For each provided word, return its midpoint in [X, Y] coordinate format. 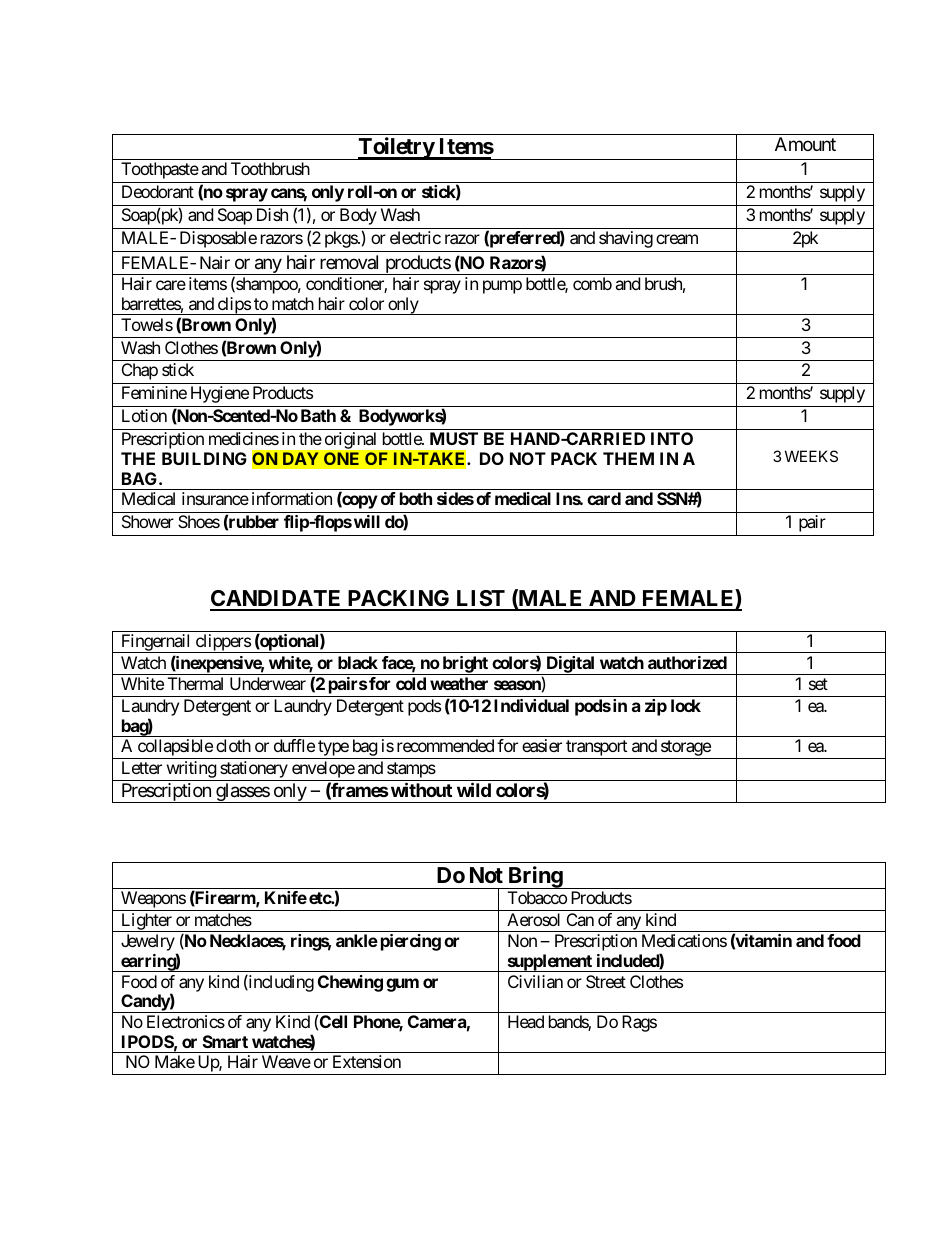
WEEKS [811, 456]
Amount [805, 144]
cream [677, 239]
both [416, 498]
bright [465, 665]
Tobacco [537, 897]
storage [685, 749]
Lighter [146, 922]
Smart [225, 1041]
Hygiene [220, 394]
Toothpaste [160, 170]
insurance [215, 498]
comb [592, 283]
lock [686, 705]
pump [502, 287]
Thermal [195, 683]
